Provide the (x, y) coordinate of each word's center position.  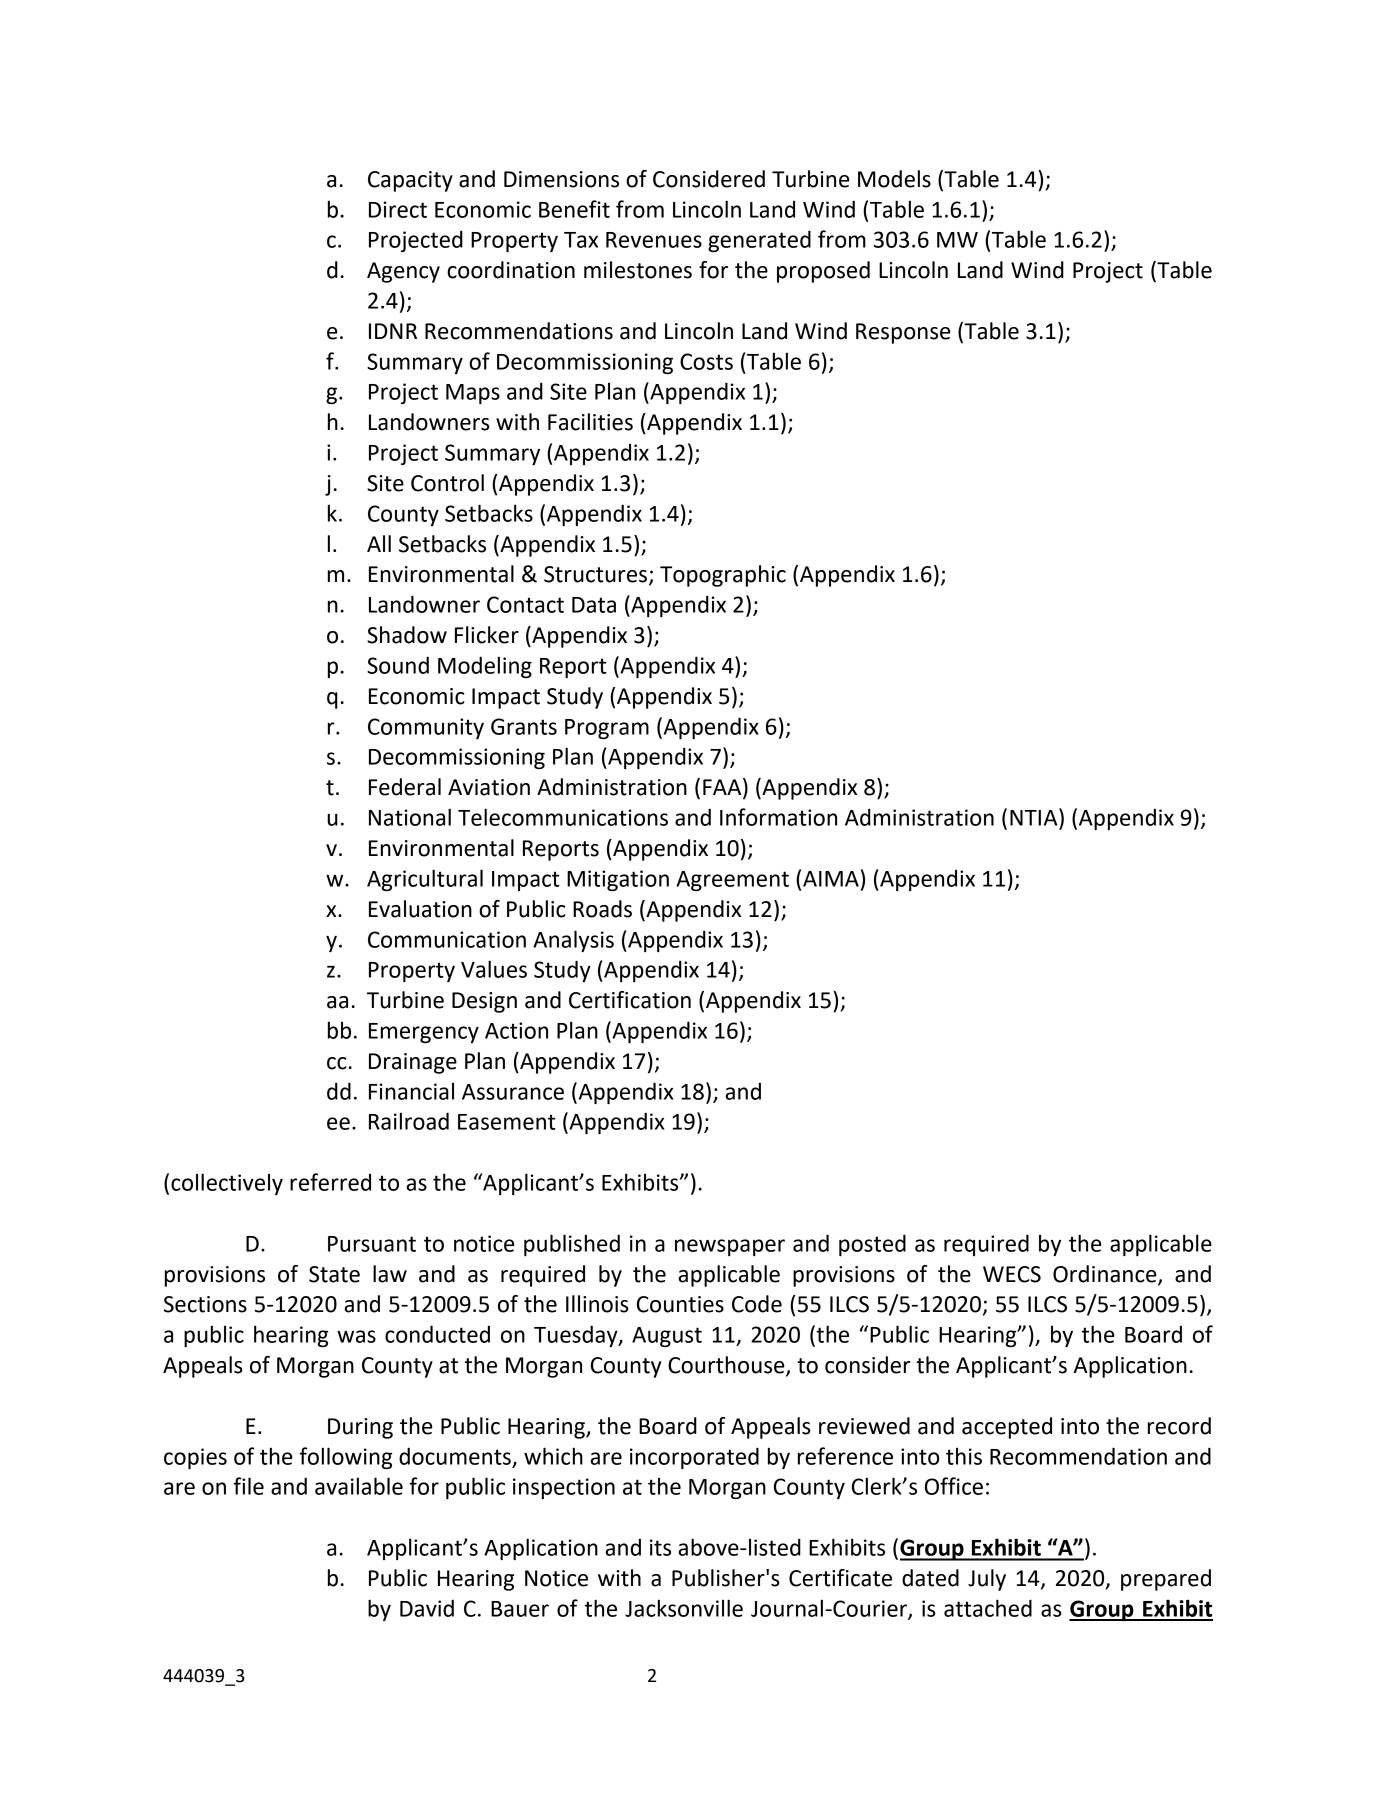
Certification (630, 1000)
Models (894, 179)
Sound (398, 665)
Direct (398, 209)
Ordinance (1106, 1274)
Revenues (654, 240)
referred (330, 1182)
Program (607, 729)
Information (778, 817)
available (359, 1486)
